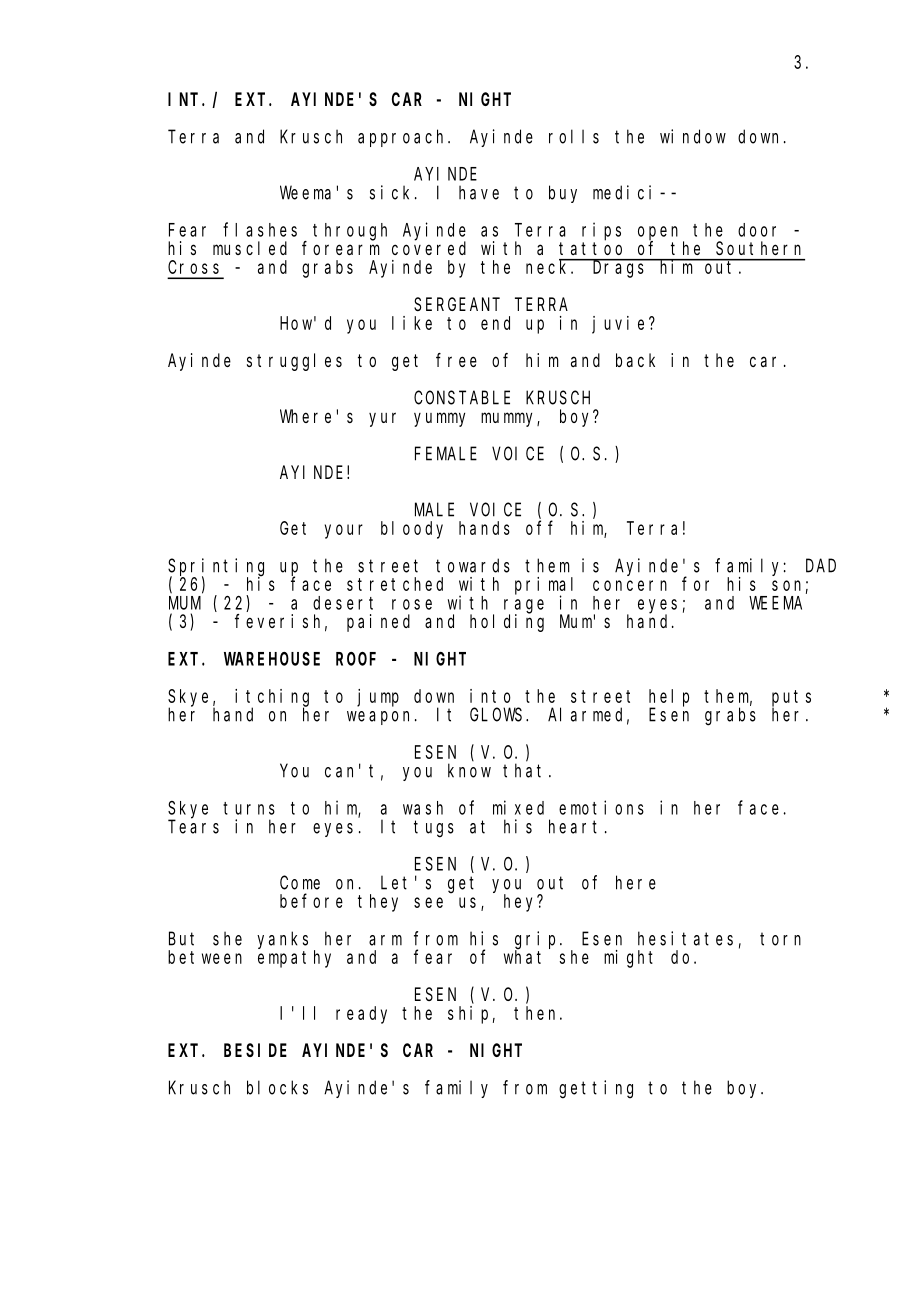 This screenshot has height=1307, width=924. Describe the element at coordinates (344, 531) in the screenshot. I see `your` at that location.
